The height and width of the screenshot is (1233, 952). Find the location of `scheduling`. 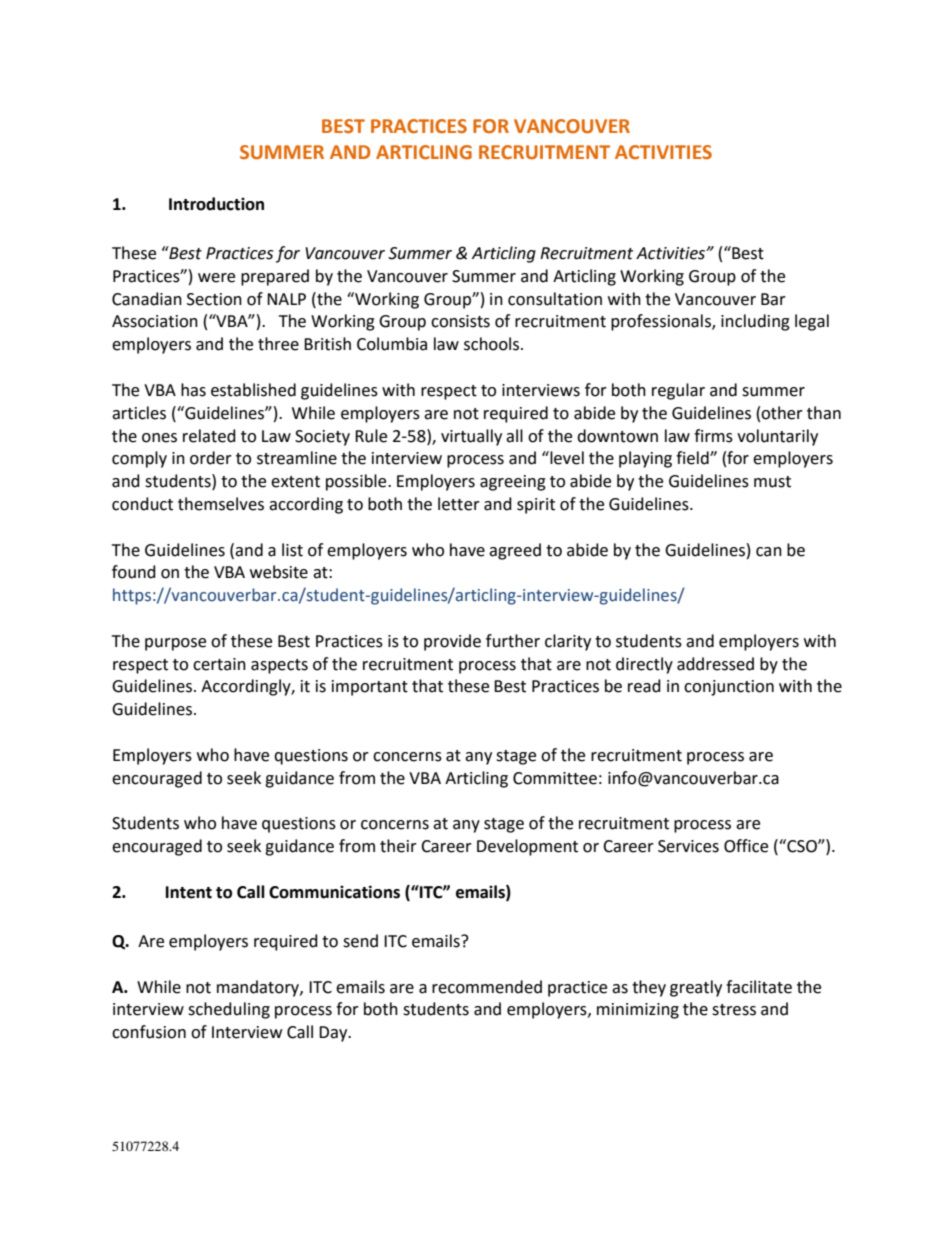

scheduling is located at coordinates (229, 1010).
